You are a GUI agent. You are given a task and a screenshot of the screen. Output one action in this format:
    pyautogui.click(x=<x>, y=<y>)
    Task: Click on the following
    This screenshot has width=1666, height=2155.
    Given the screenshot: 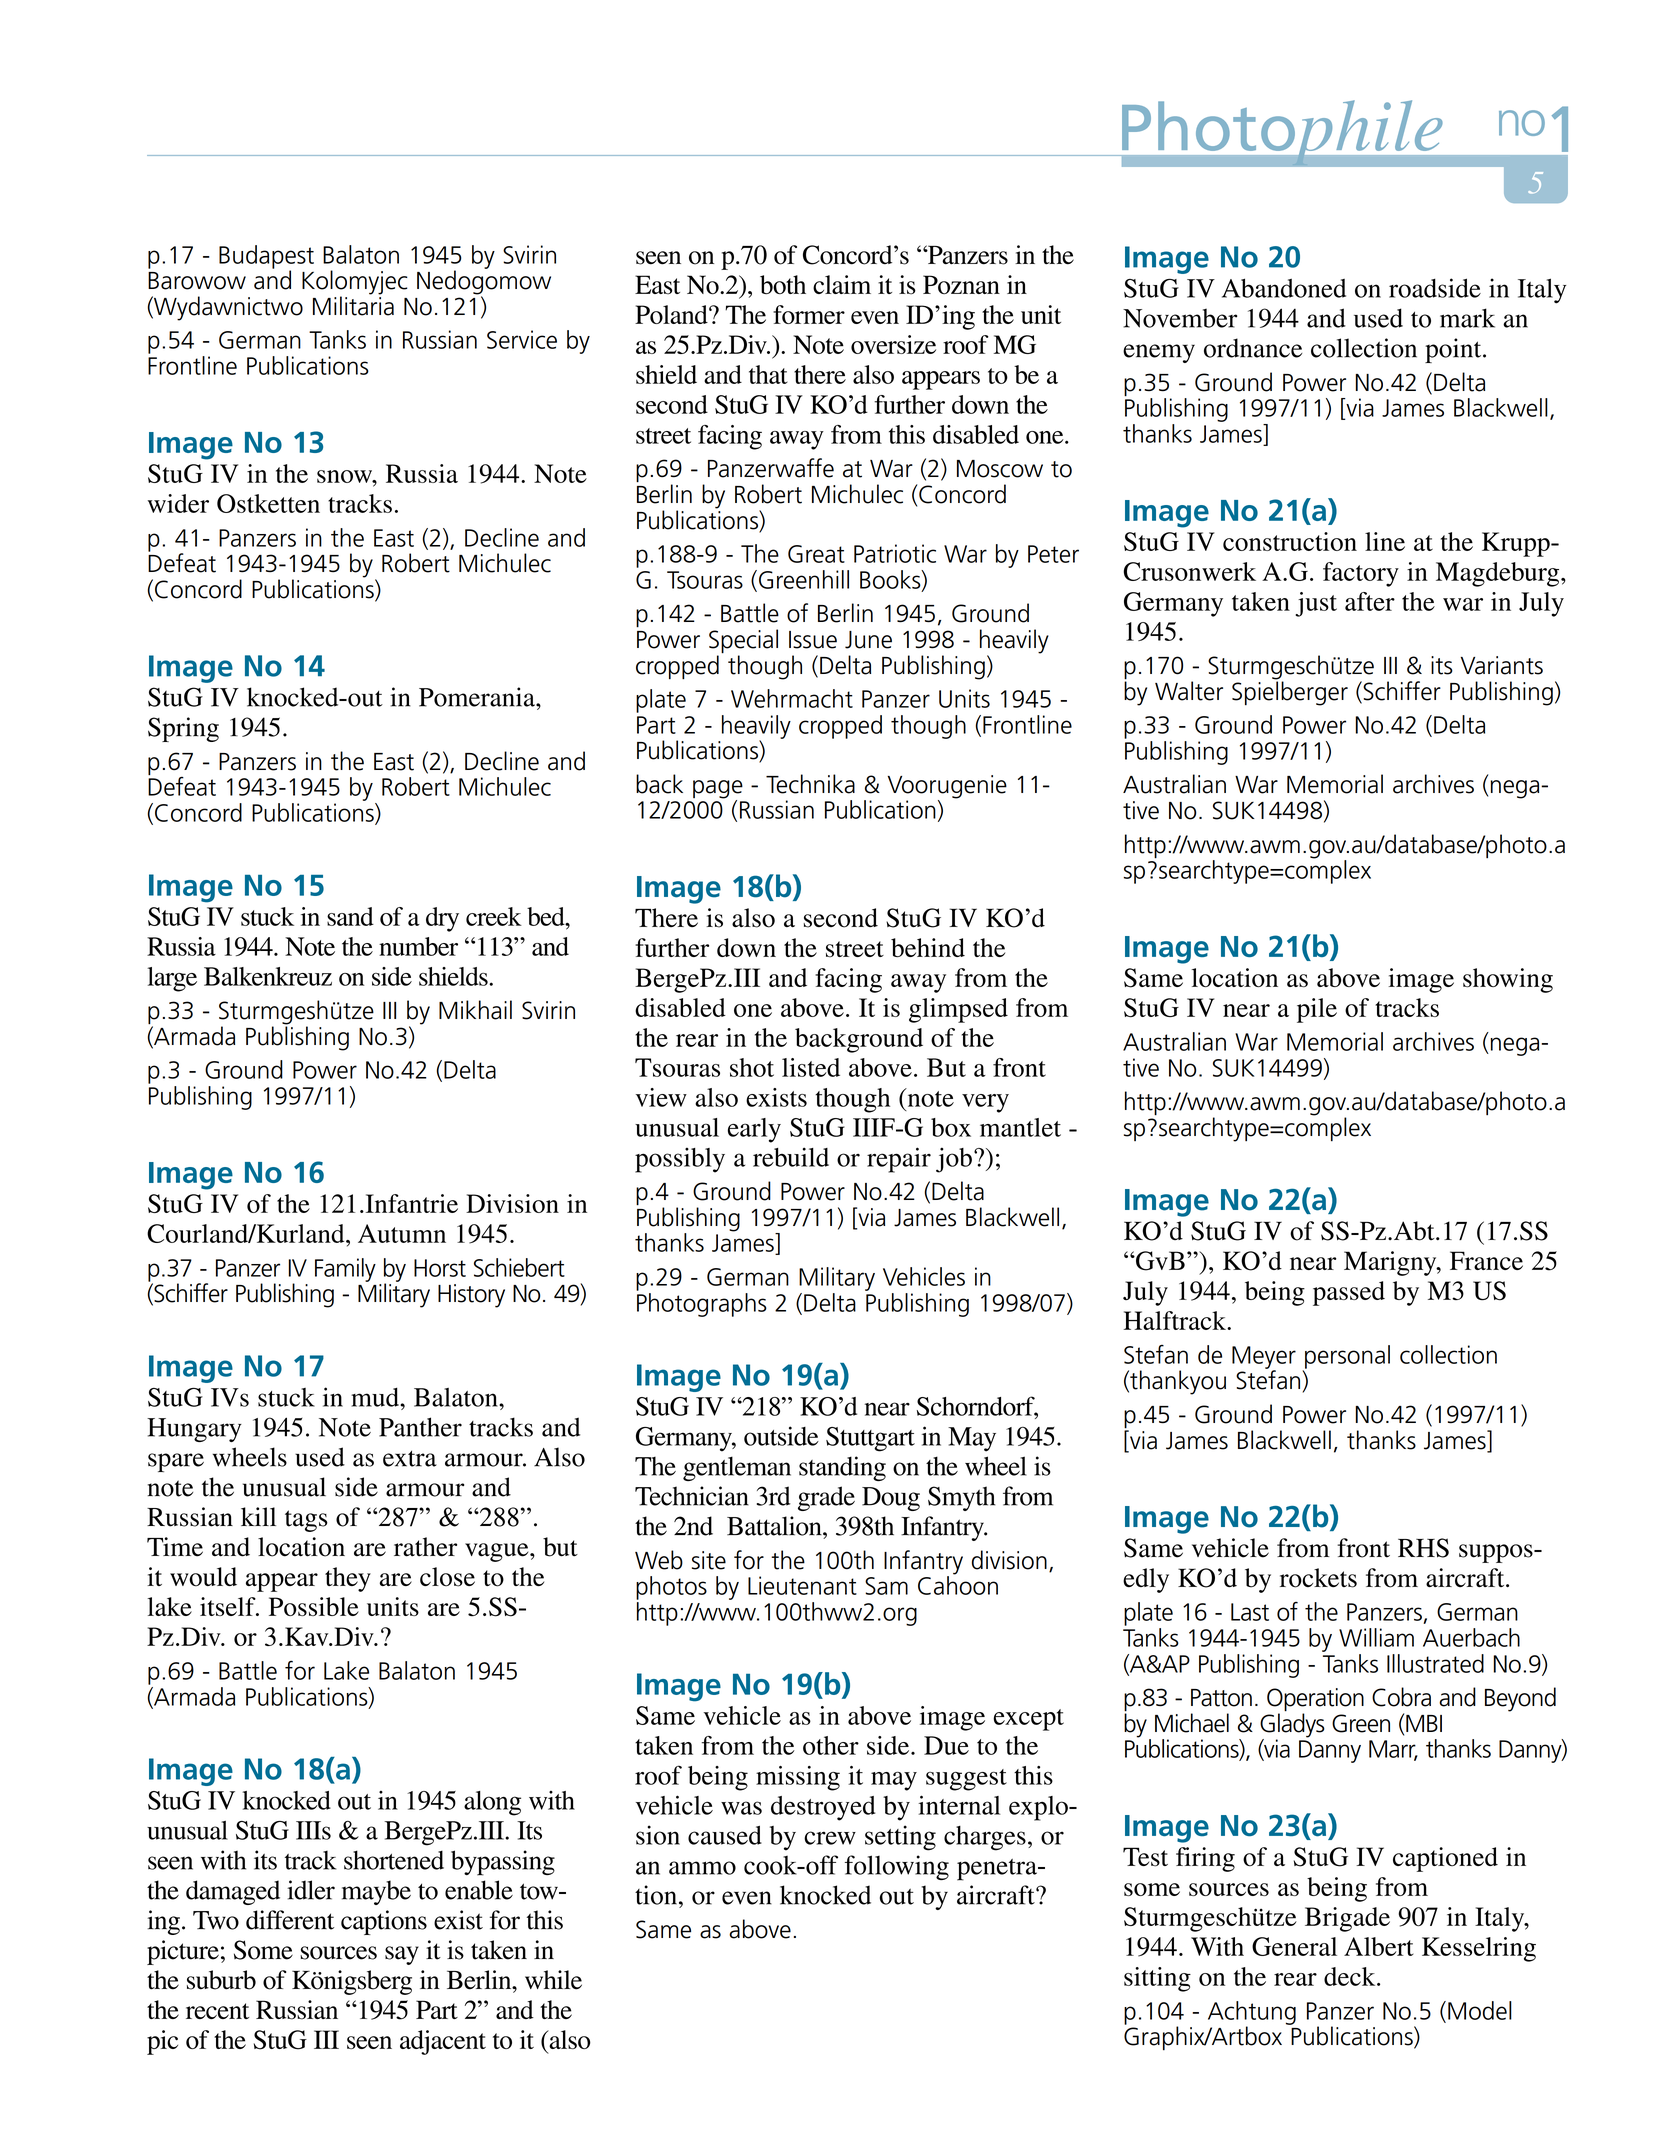 What is the action you would take?
    pyautogui.click(x=897, y=1867)
